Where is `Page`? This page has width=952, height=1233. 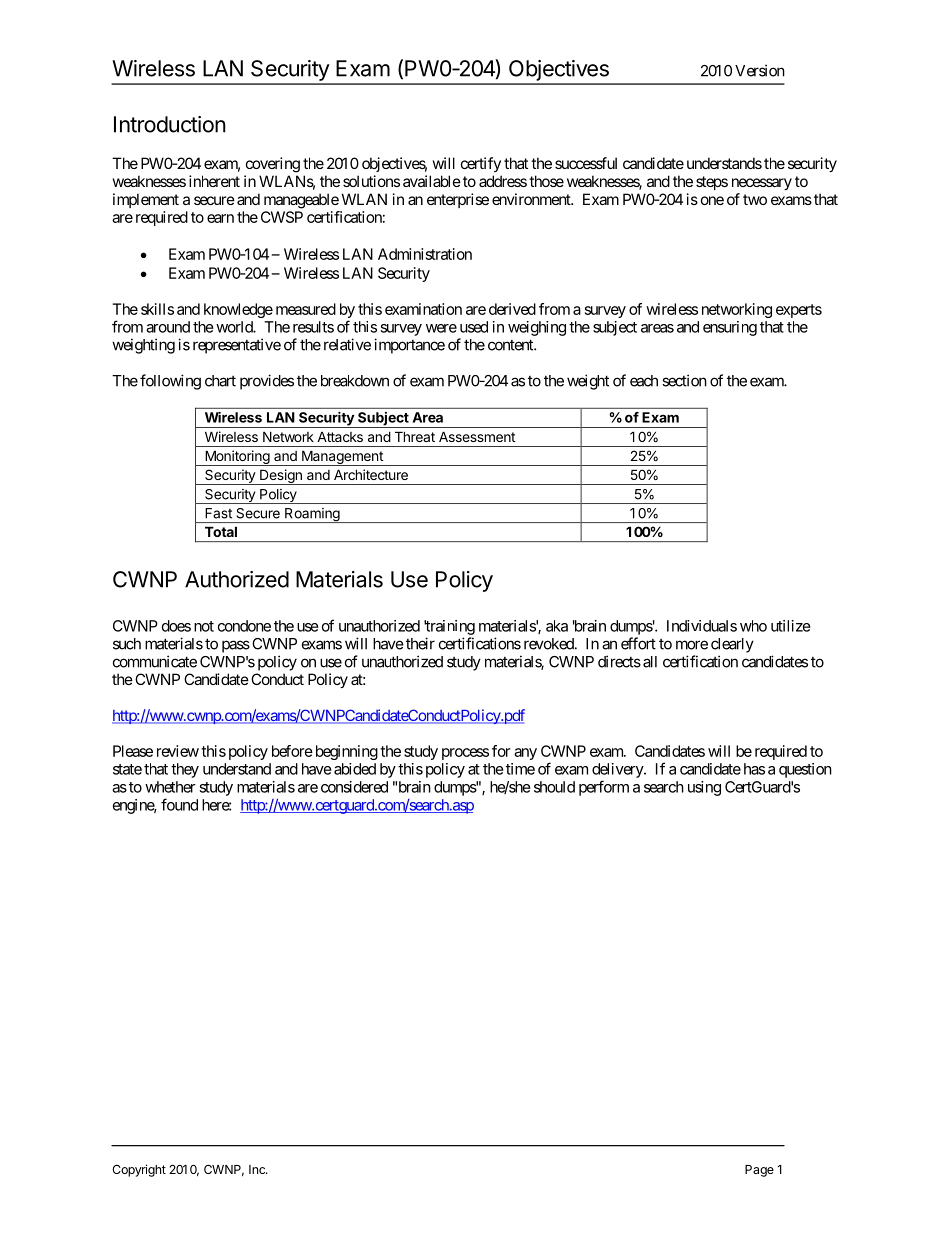 Page is located at coordinates (759, 1171).
